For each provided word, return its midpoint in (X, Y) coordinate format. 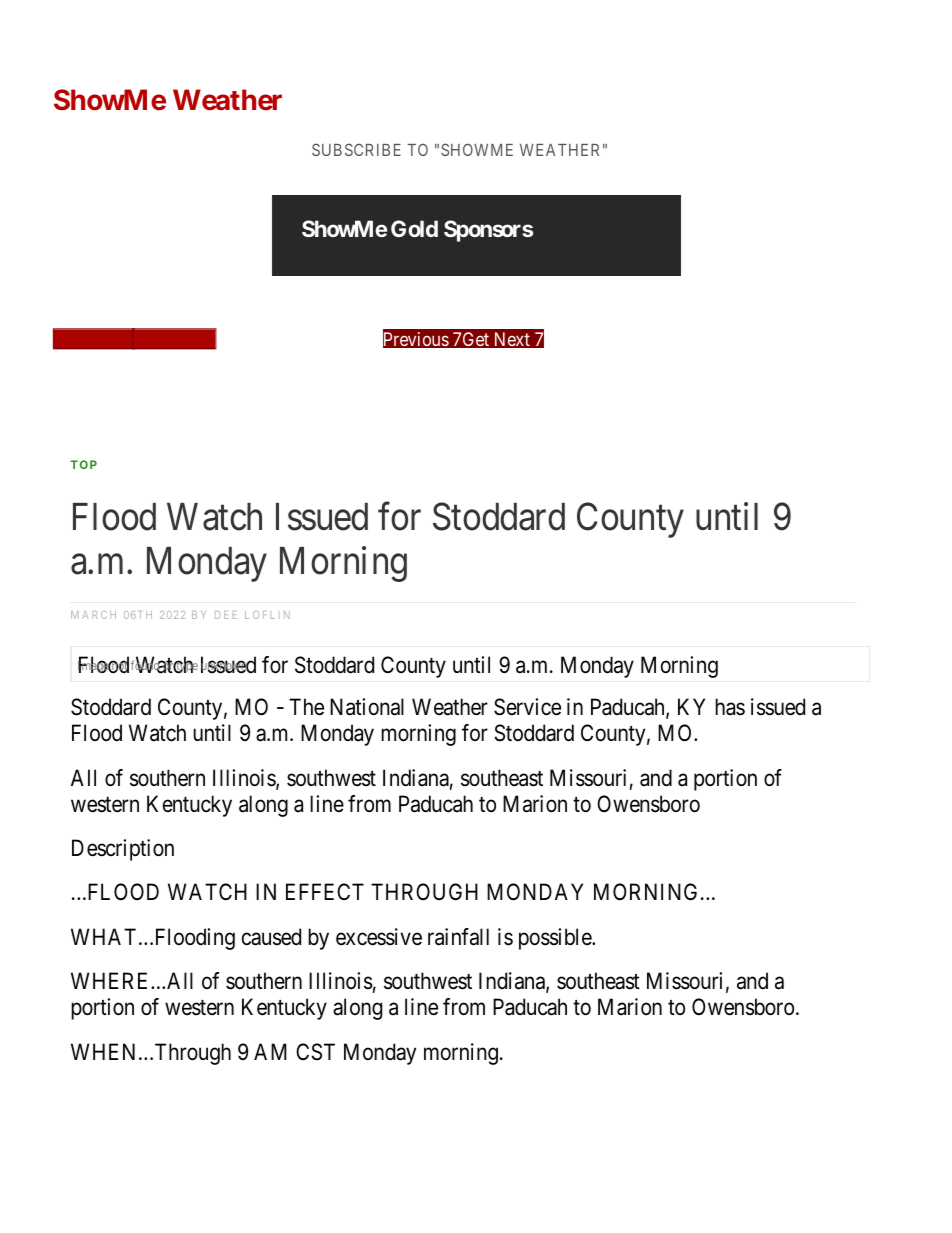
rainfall (458, 937)
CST (315, 1052)
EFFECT (325, 891)
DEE (226, 615)
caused (271, 937)
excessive (379, 937)
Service (527, 707)
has (730, 707)
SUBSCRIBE (356, 149)
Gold (414, 228)
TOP (83, 464)
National (367, 707)
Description (123, 850)
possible (556, 939)
